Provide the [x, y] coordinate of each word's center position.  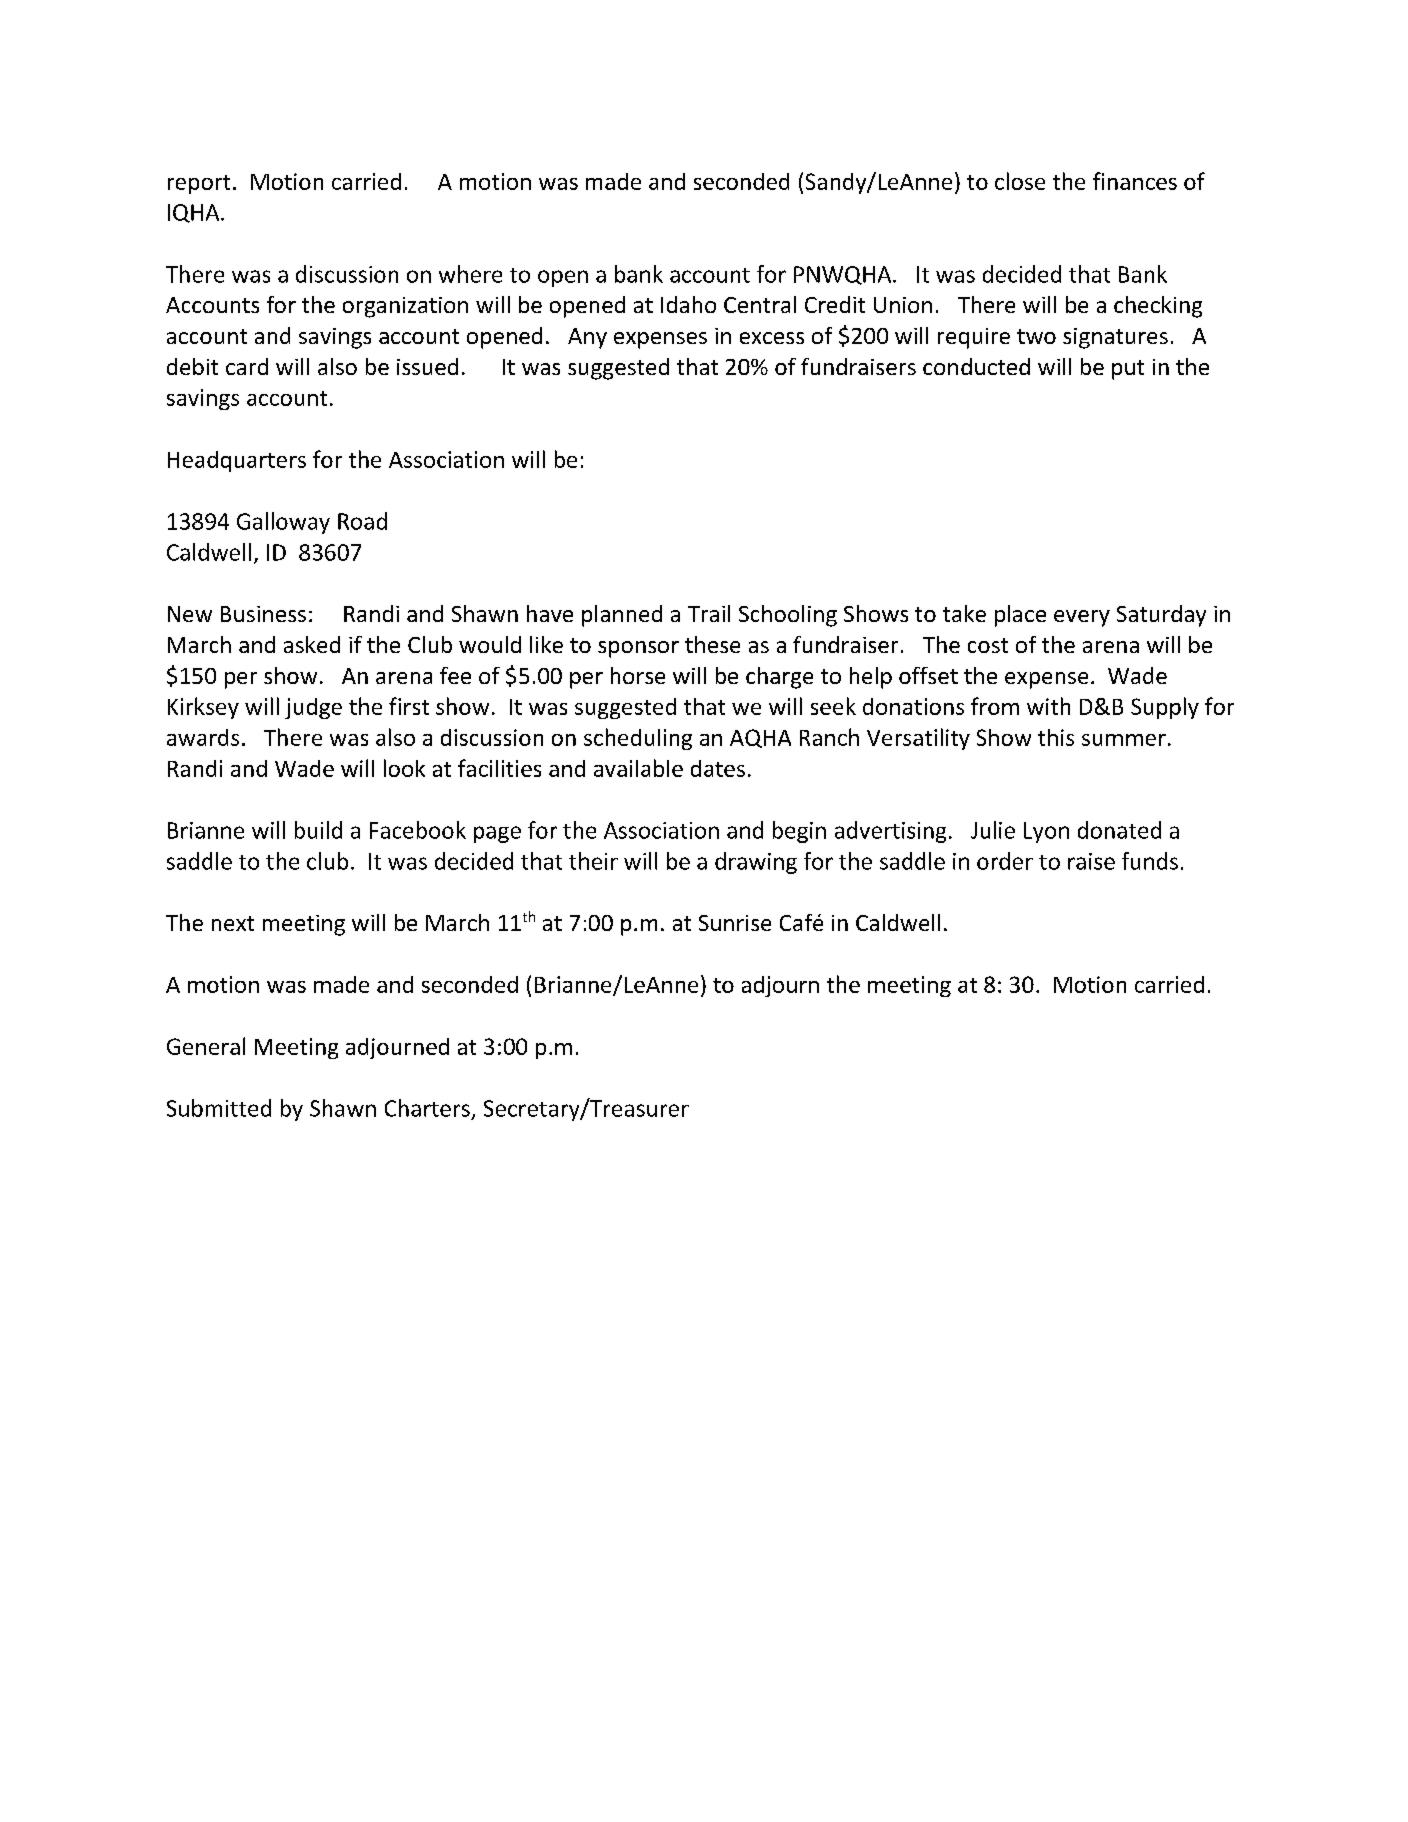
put [1128, 370]
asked [312, 644]
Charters [427, 1108]
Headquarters [237, 461]
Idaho [688, 304]
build [318, 830]
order [1005, 861]
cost [988, 645]
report [199, 184]
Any [587, 338]
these [712, 644]
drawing [756, 863]
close [1020, 181]
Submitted [219, 1108]
